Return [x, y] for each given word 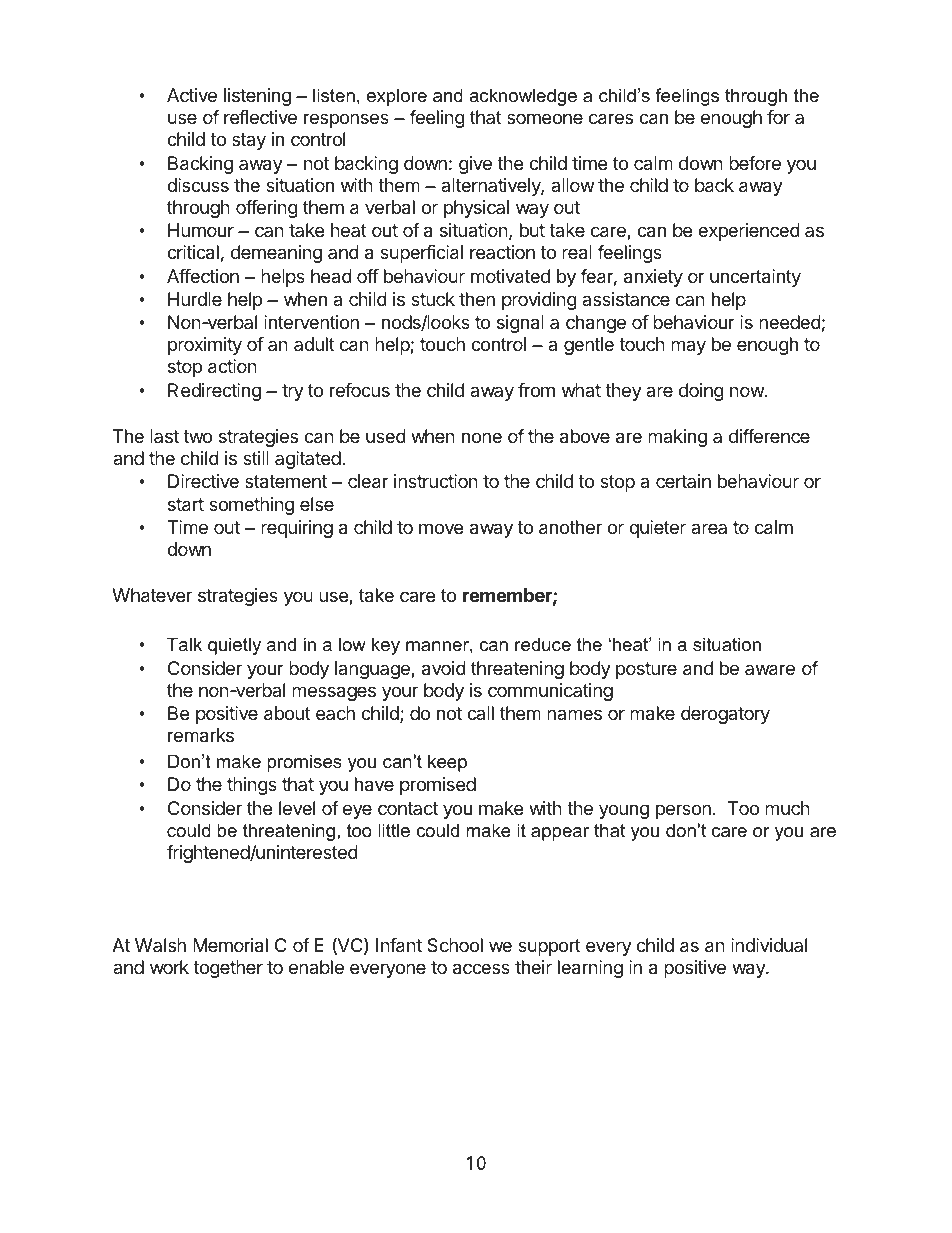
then [477, 299]
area [709, 528]
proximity [205, 346]
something [251, 506]
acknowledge [523, 97]
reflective [260, 117]
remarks [201, 735]
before [755, 163]
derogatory [725, 715]
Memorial [230, 945]
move [441, 528]
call [480, 713]
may [688, 347]
